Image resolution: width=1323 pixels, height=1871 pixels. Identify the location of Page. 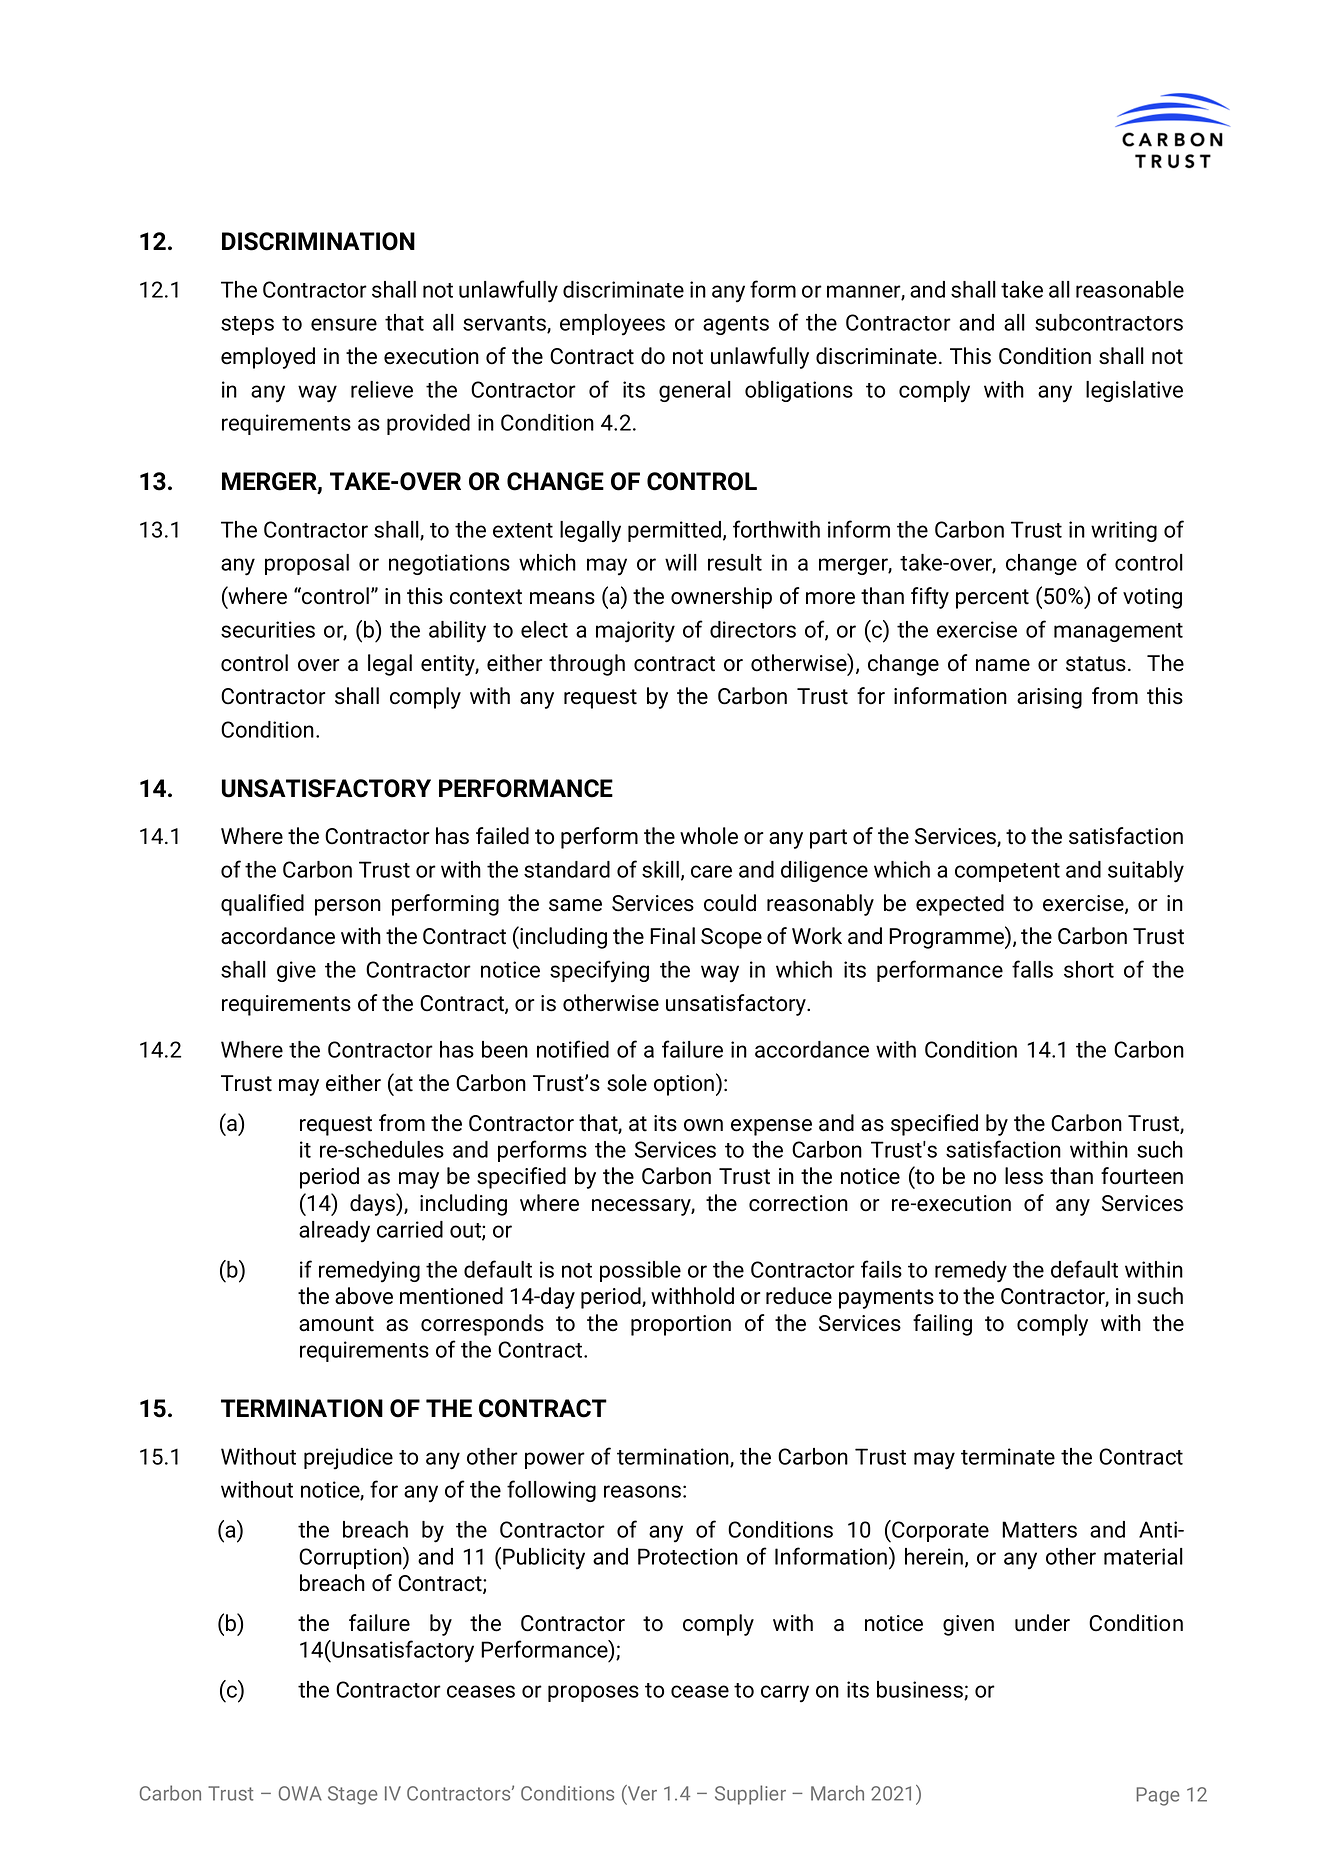
(1158, 1796).
